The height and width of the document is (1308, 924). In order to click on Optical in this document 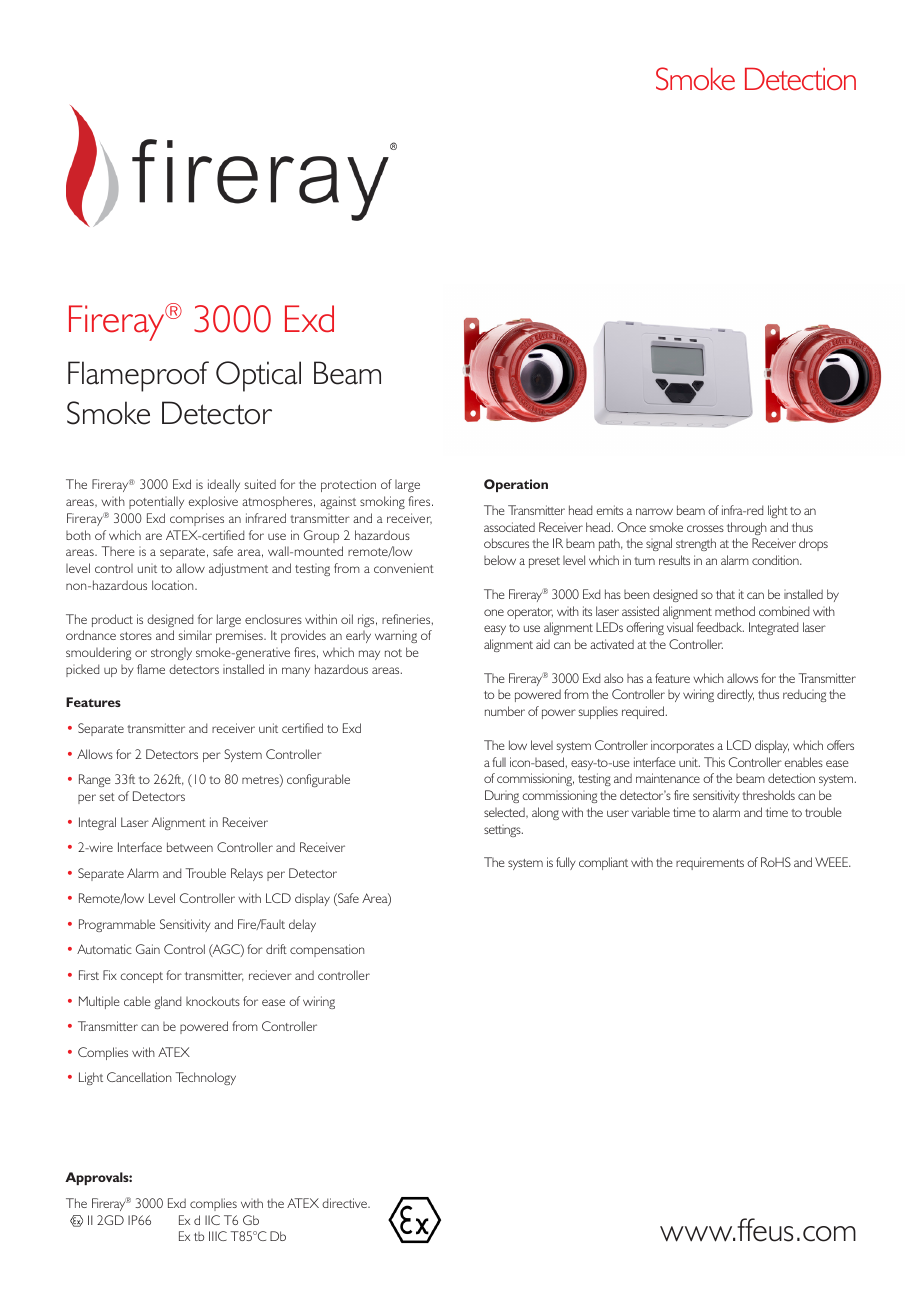, I will do `click(258, 376)`.
